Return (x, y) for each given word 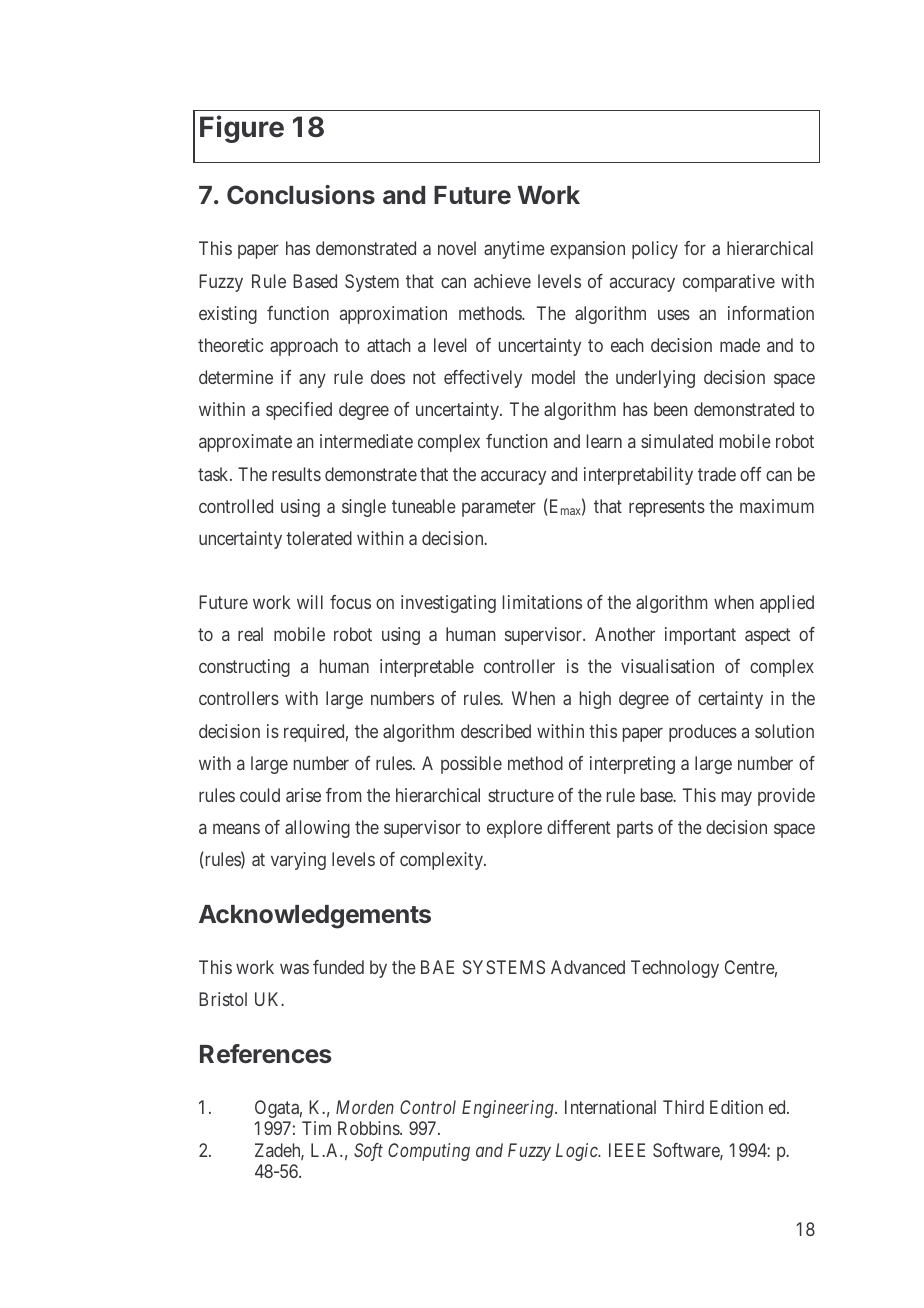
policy (655, 250)
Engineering (509, 1109)
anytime (514, 250)
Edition (736, 1107)
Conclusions (301, 195)
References (266, 1053)
